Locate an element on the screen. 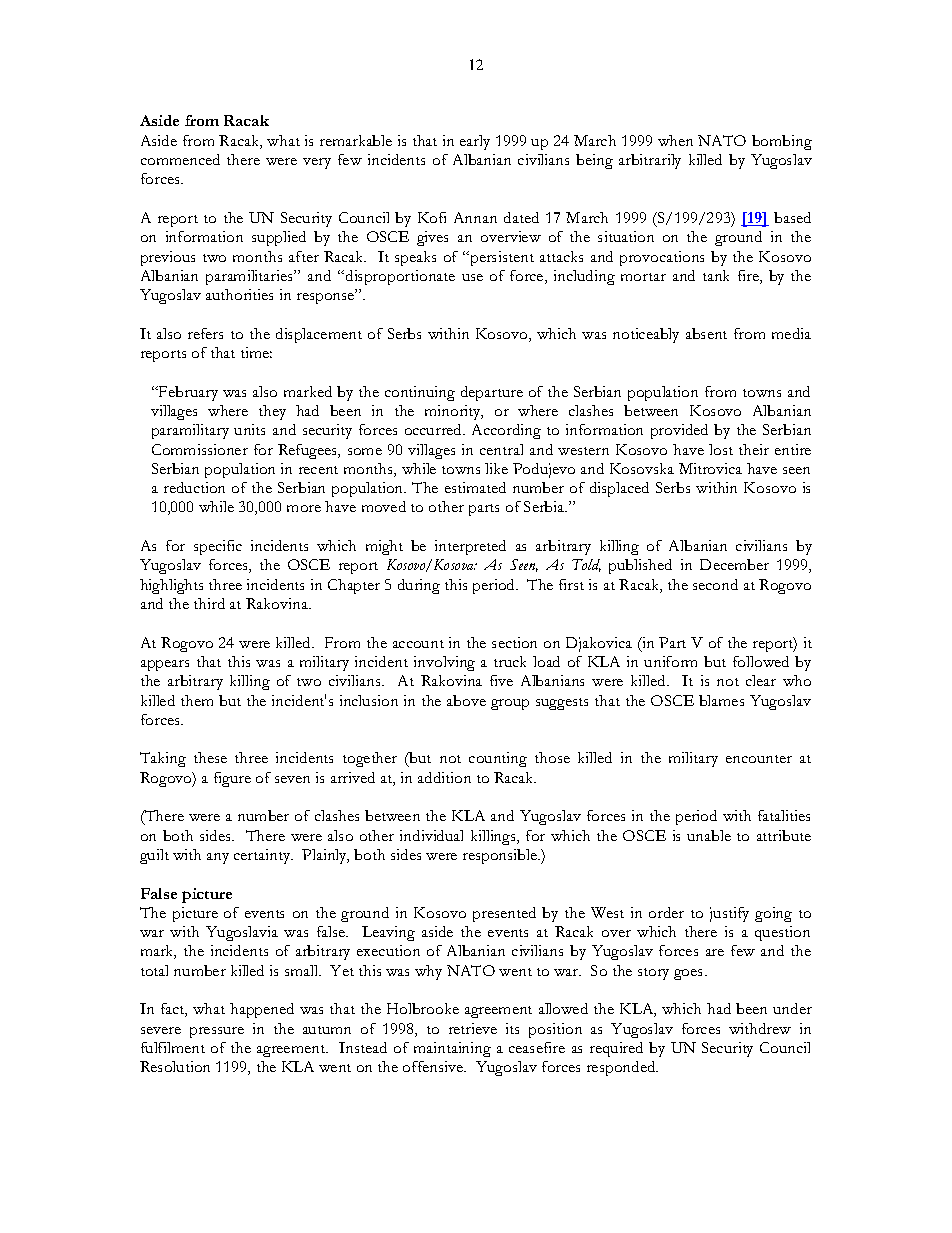 This screenshot has height=1233, width=952. under is located at coordinates (792, 1008).
